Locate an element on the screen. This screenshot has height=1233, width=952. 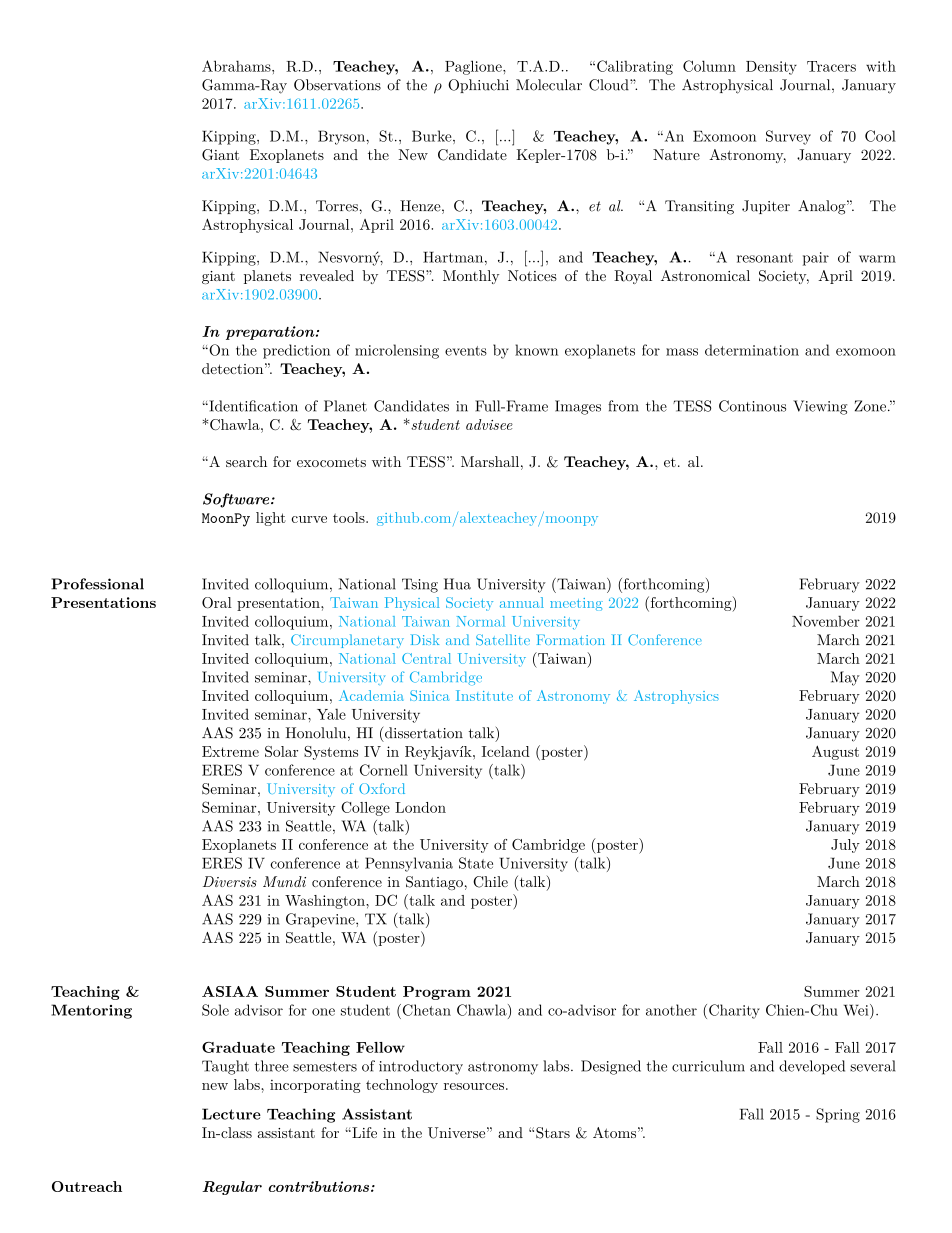
Density is located at coordinates (771, 68).
